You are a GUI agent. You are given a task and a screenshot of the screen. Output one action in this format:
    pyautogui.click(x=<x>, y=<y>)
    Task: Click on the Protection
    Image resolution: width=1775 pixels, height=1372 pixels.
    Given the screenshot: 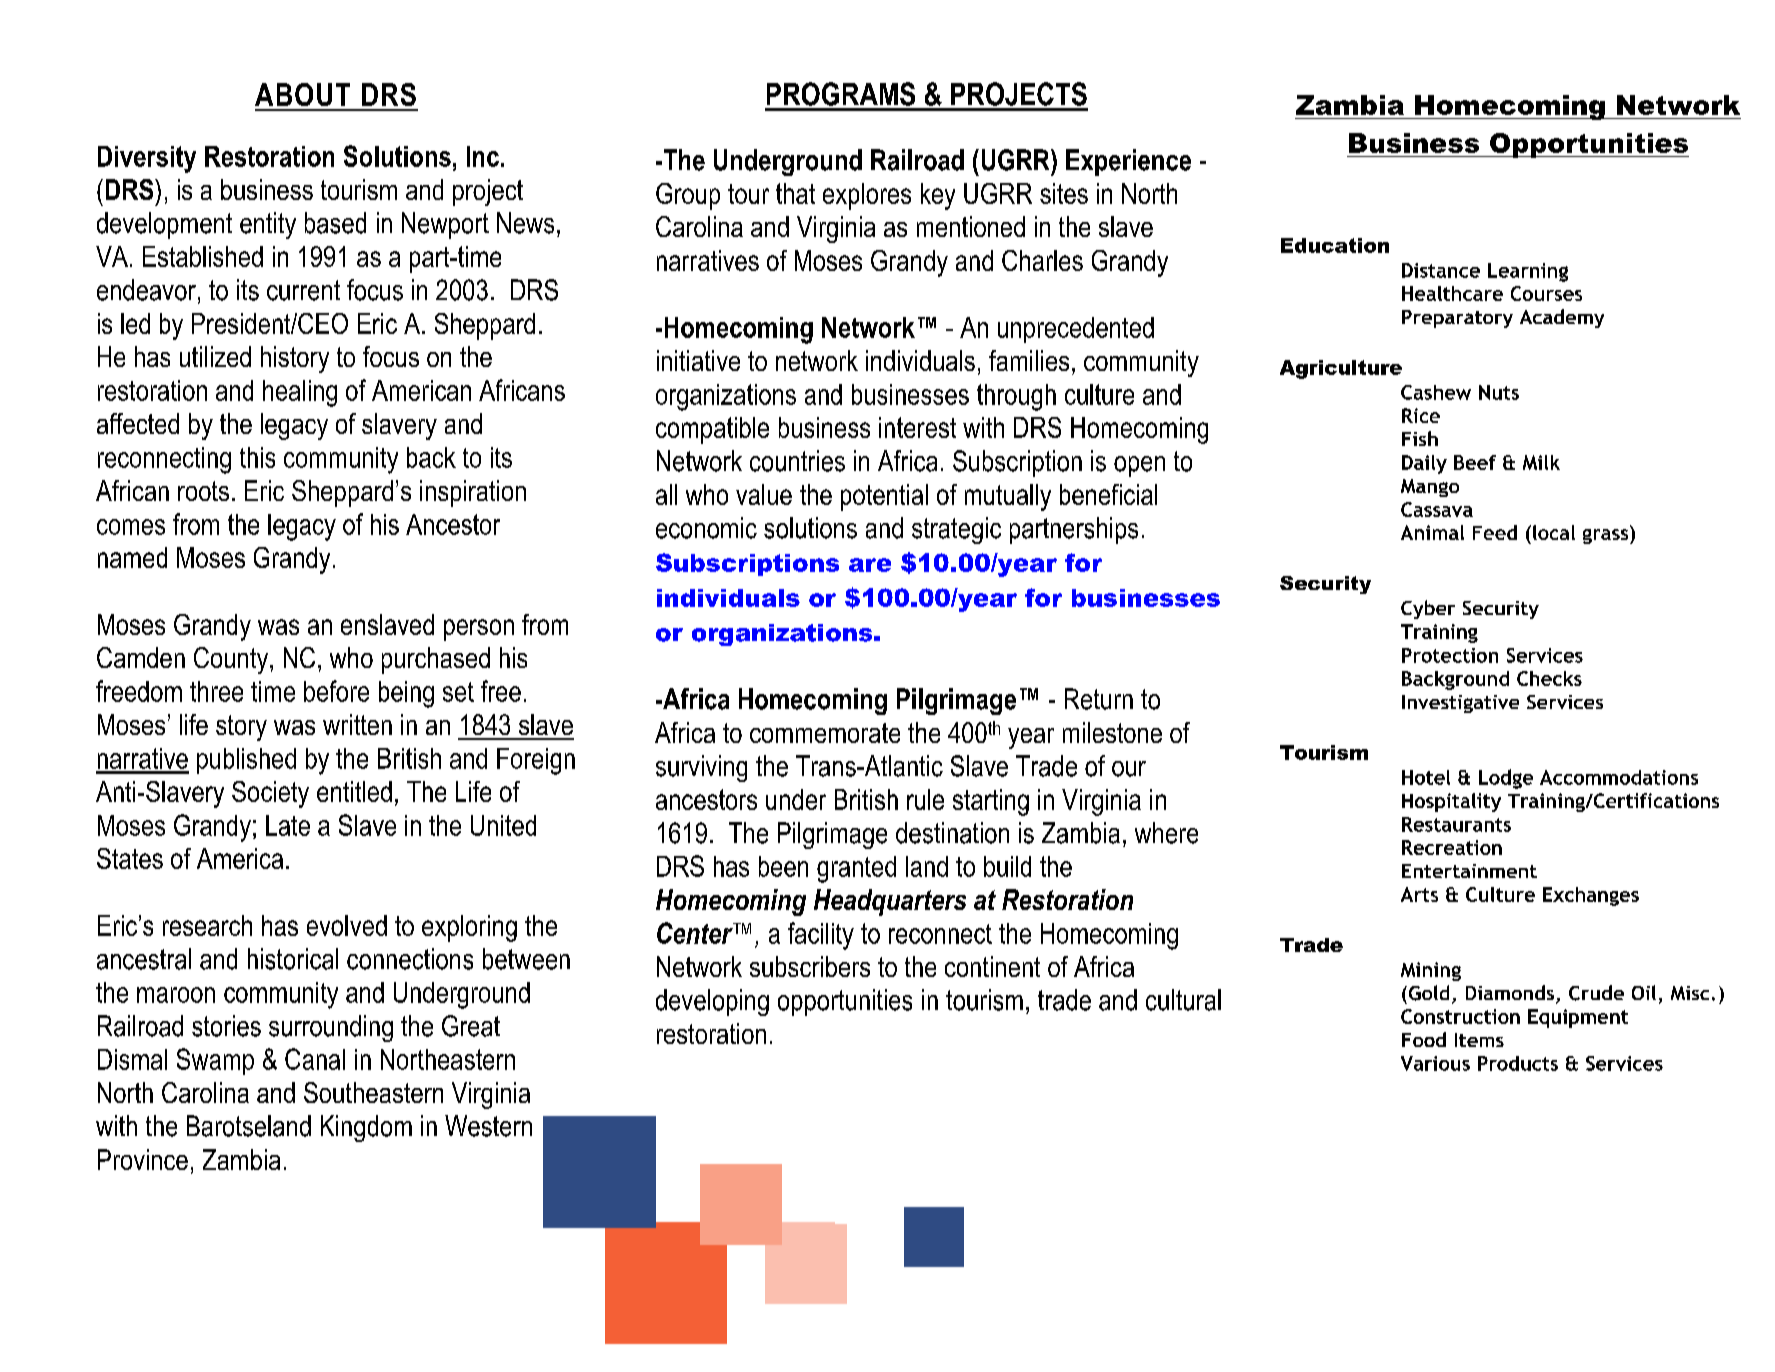 What is the action you would take?
    pyautogui.click(x=1450, y=655)
